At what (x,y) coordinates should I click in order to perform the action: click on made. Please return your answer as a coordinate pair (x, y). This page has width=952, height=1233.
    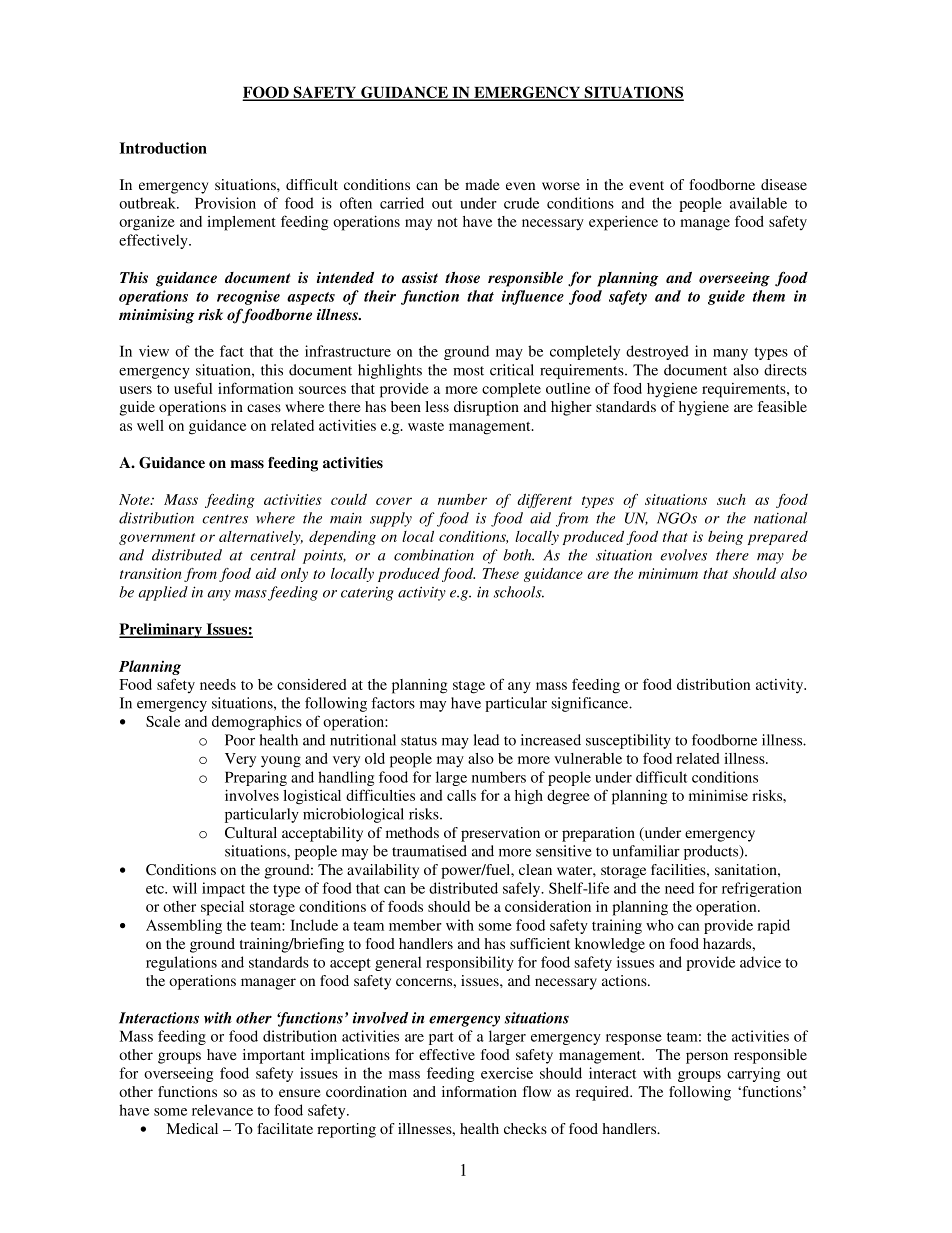
    Looking at the image, I should click on (482, 184).
